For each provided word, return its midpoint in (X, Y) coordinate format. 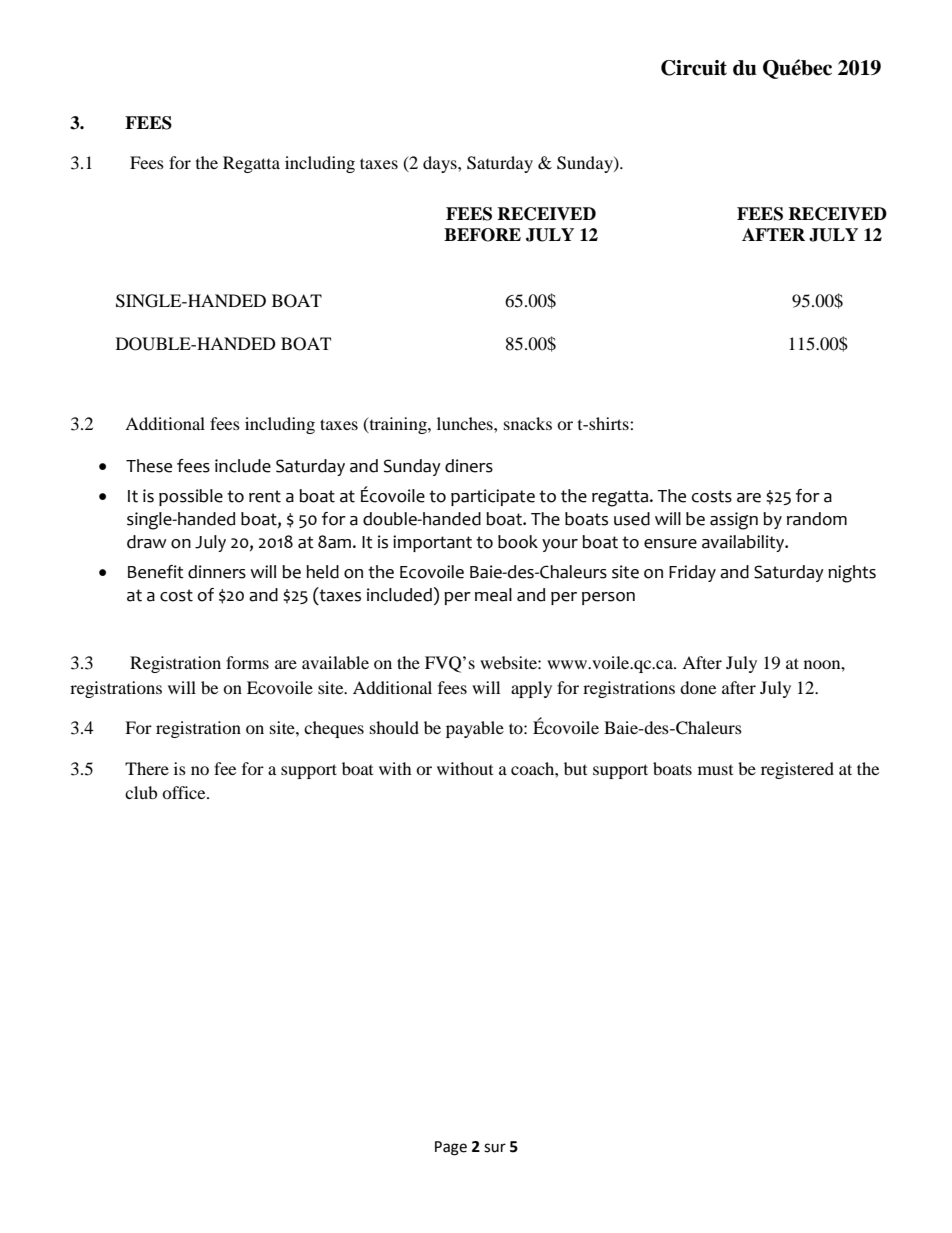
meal (493, 595)
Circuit (694, 68)
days (441, 164)
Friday (692, 573)
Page (451, 1148)
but (575, 768)
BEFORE (482, 235)
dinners (217, 572)
